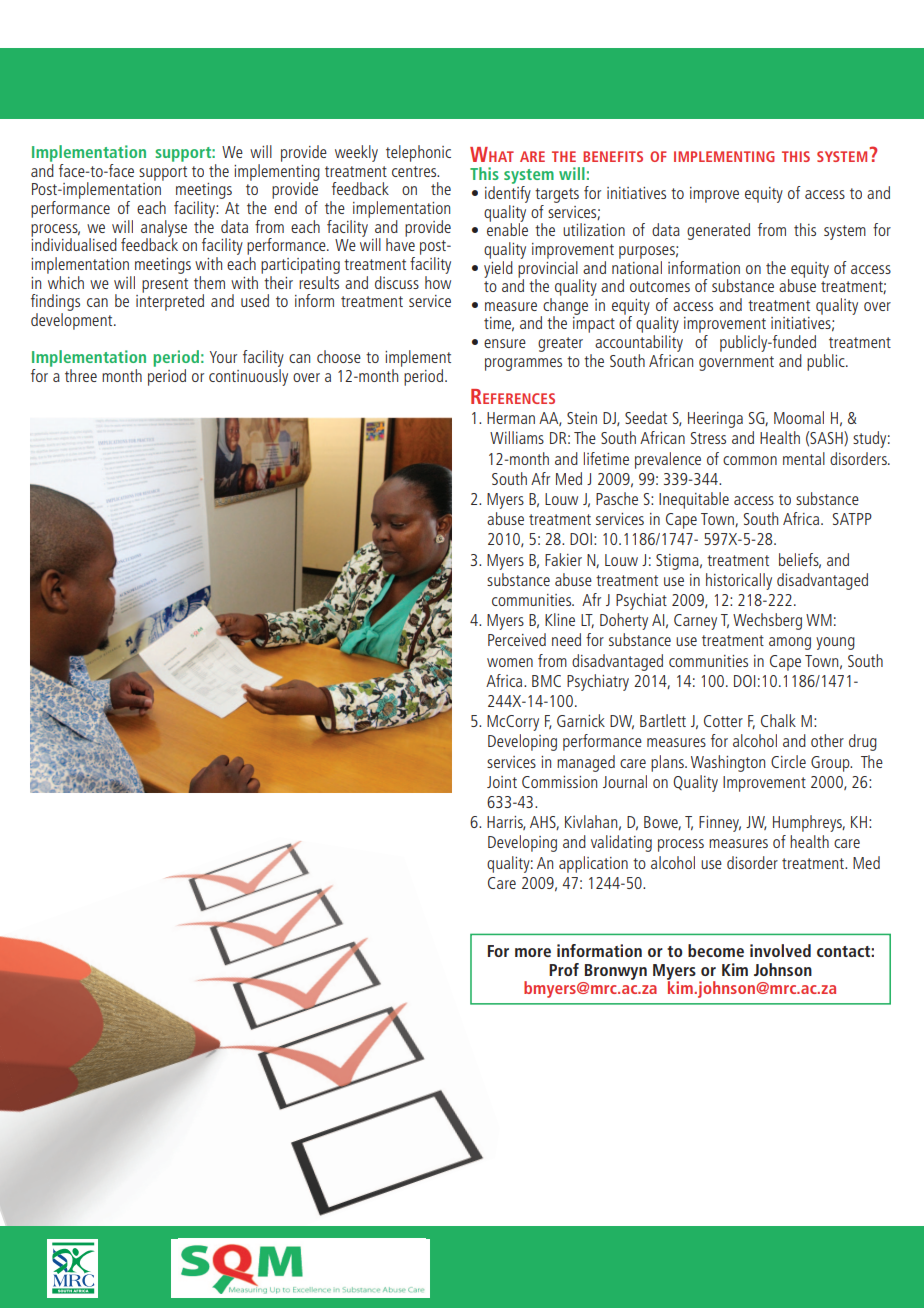 This screenshot has width=924, height=1308. I want to click on Kline, so click(560, 619).
